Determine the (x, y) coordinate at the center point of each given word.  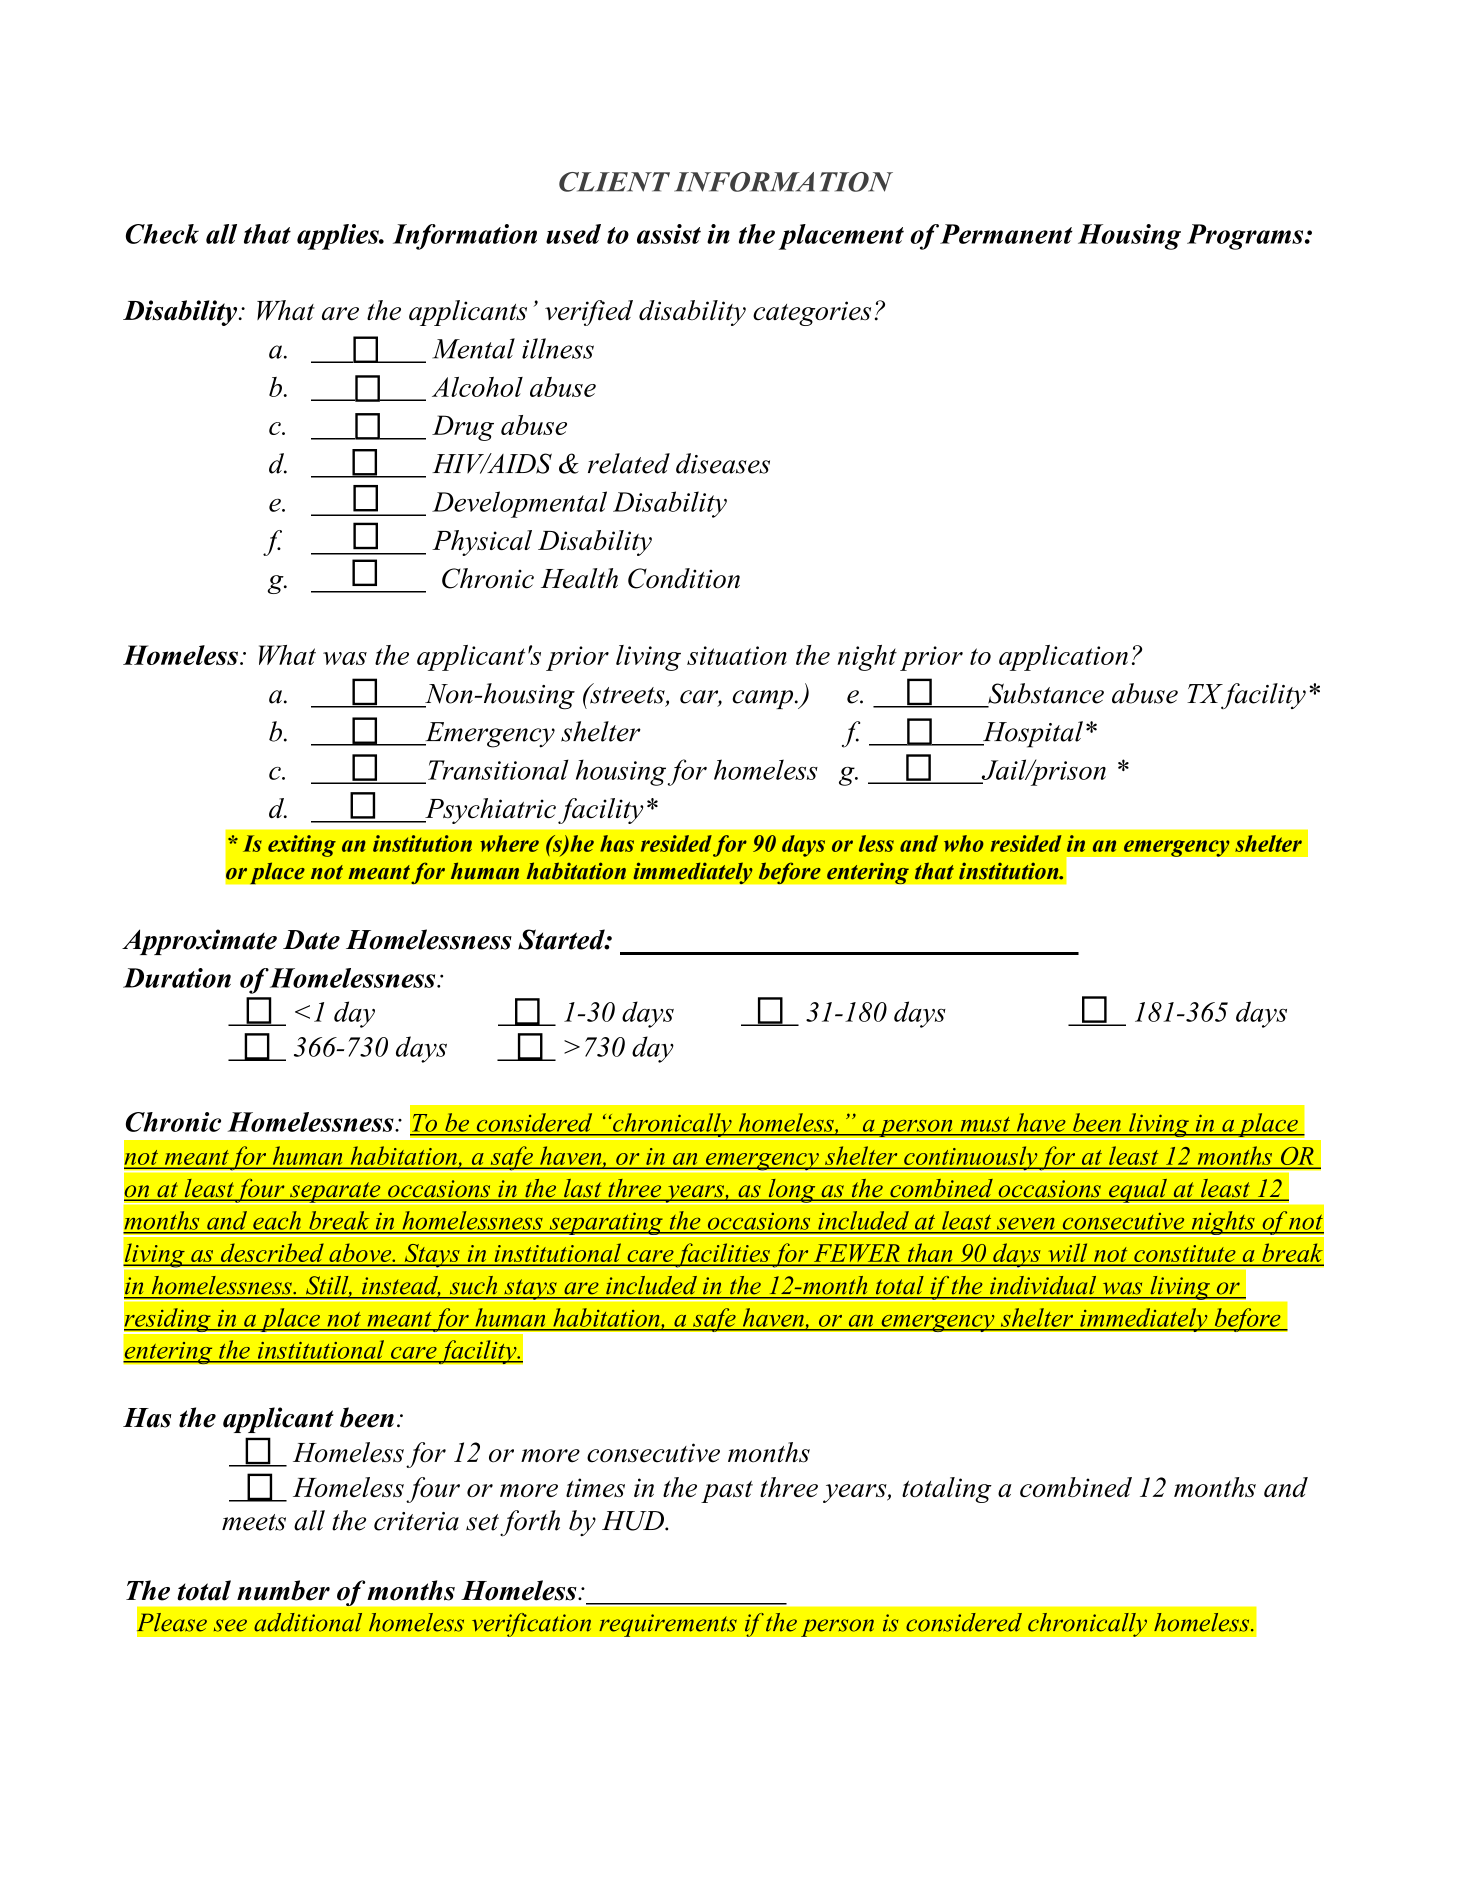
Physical (482, 543)
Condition (684, 578)
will (1068, 1253)
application (1063, 658)
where (509, 843)
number (283, 1590)
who (964, 843)
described (272, 1253)
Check (162, 234)
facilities (723, 1256)
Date (311, 940)
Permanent (1006, 234)
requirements (668, 1625)
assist (669, 234)
